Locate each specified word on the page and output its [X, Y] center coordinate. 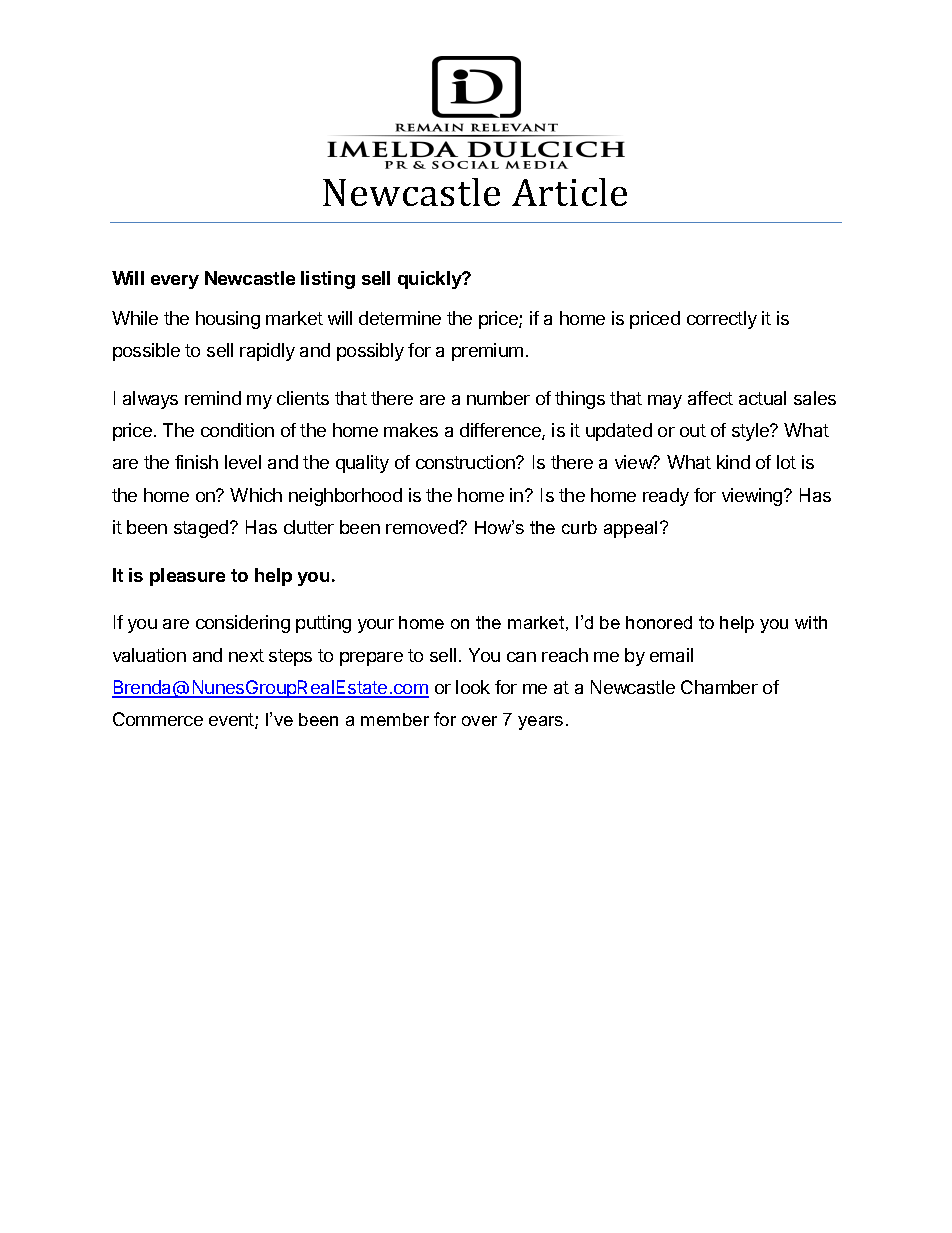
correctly [722, 320]
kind [733, 462]
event [232, 721]
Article [569, 192]
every [175, 282]
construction [466, 462]
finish [196, 462]
